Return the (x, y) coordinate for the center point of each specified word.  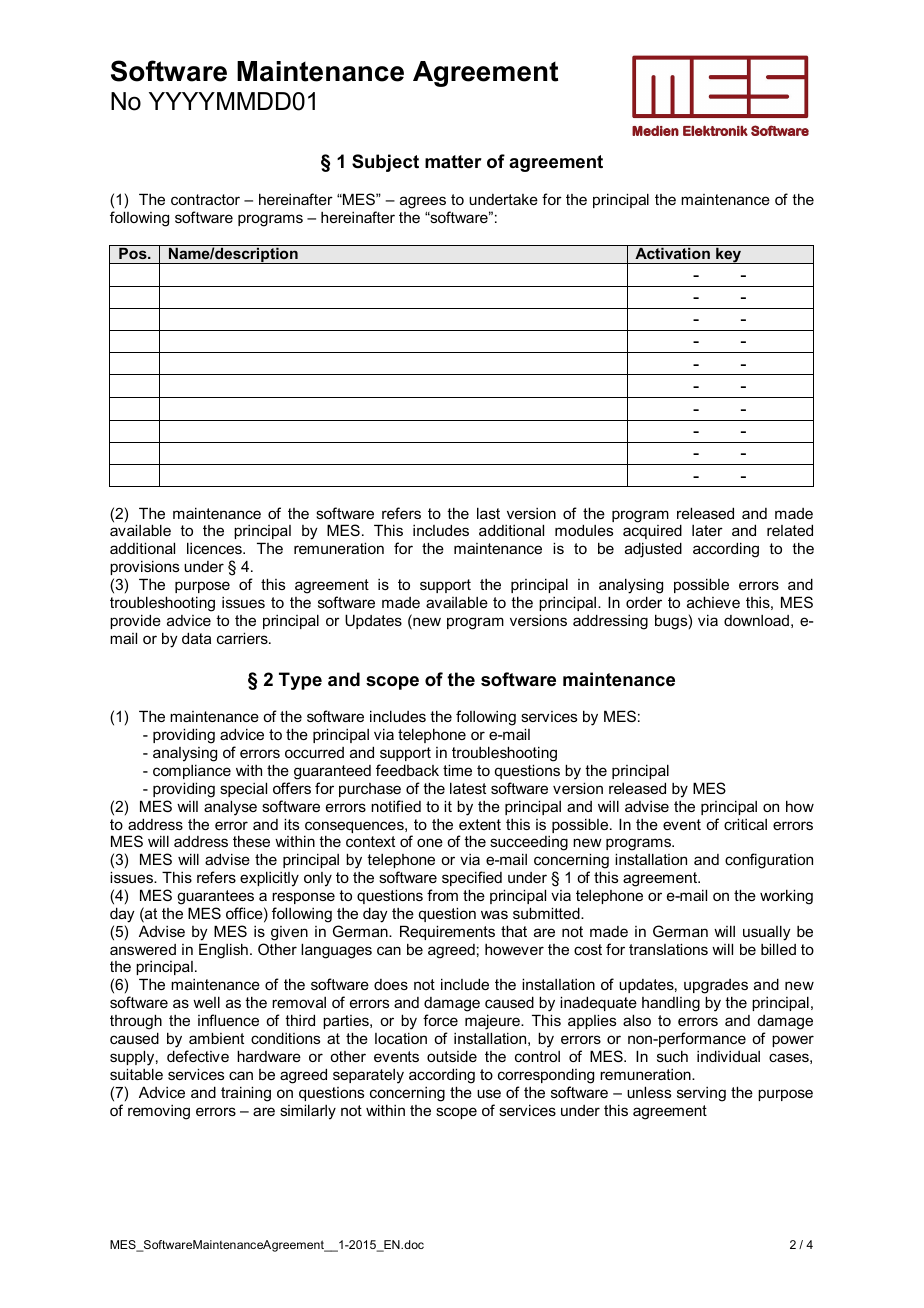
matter (453, 162)
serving (701, 1094)
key (729, 255)
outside (452, 1056)
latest (468, 788)
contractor (205, 199)
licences (215, 548)
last (488, 513)
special (243, 789)
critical (745, 824)
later (707, 530)
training (246, 1094)
